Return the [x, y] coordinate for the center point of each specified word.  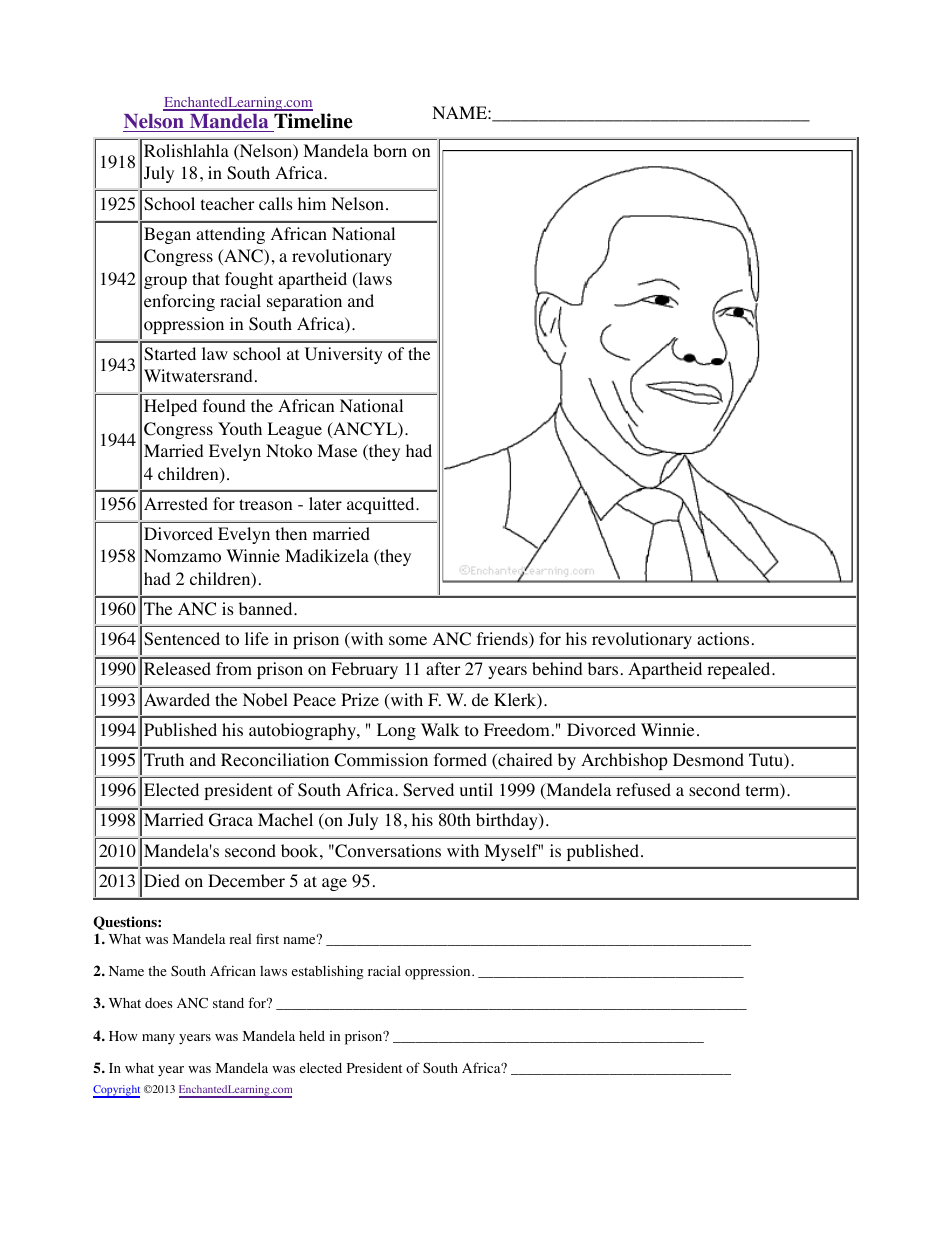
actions [723, 639]
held [312, 1035]
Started [170, 354]
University [344, 355]
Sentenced [182, 639]
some [408, 641]
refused [643, 789]
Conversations [387, 851]
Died [162, 880]
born [390, 151]
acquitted [382, 505]
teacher [228, 203]
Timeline [312, 122]
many [158, 1039]
